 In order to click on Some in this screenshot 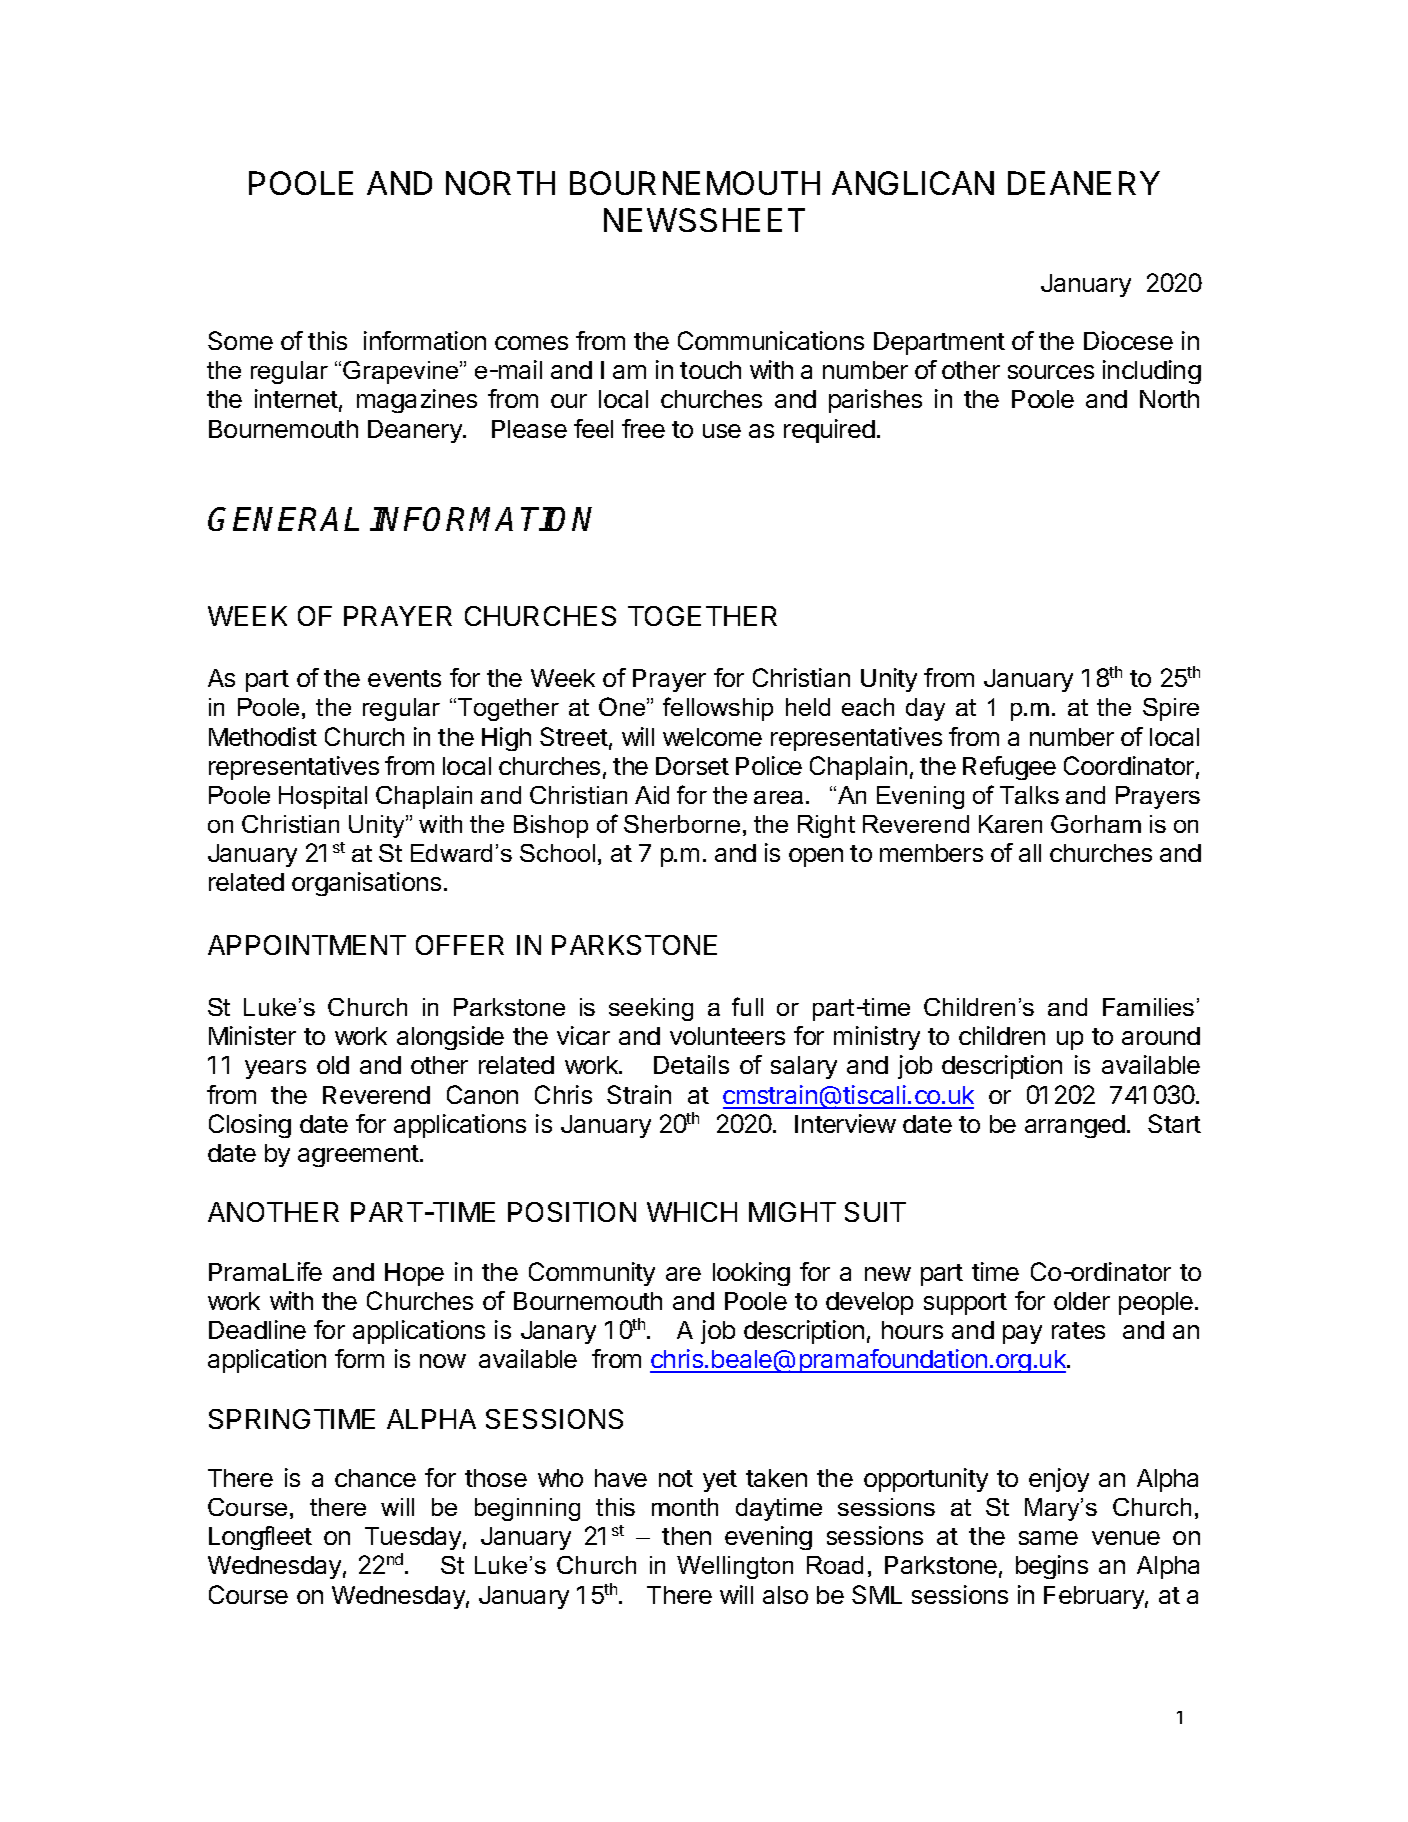, I will do `click(240, 340)`.
